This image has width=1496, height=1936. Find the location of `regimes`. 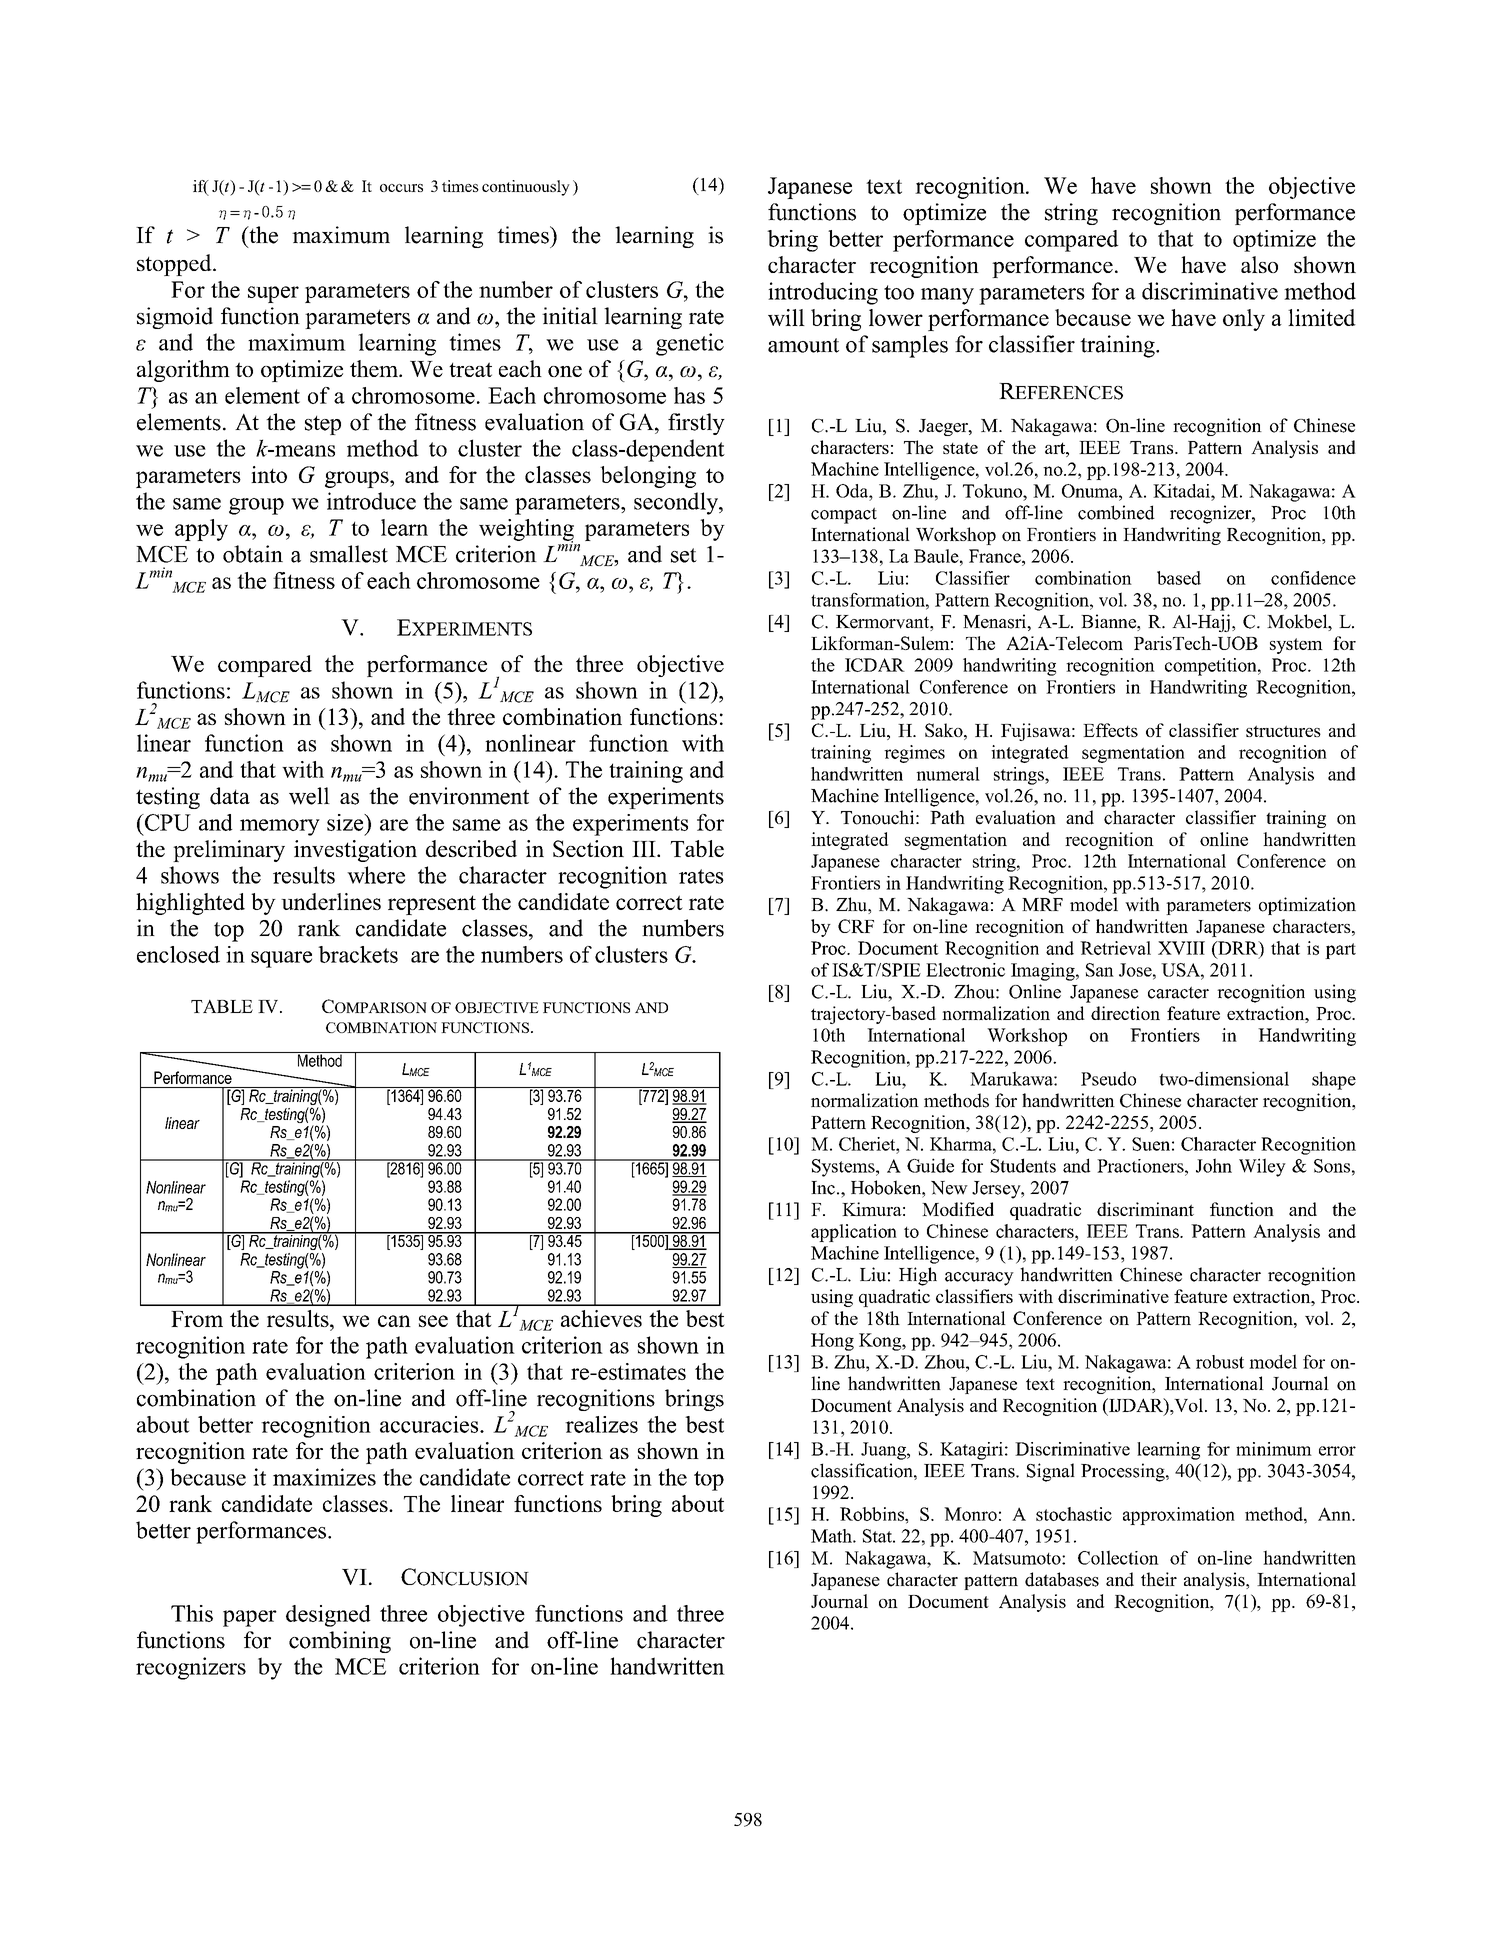

regimes is located at coordinates (914, 754).
